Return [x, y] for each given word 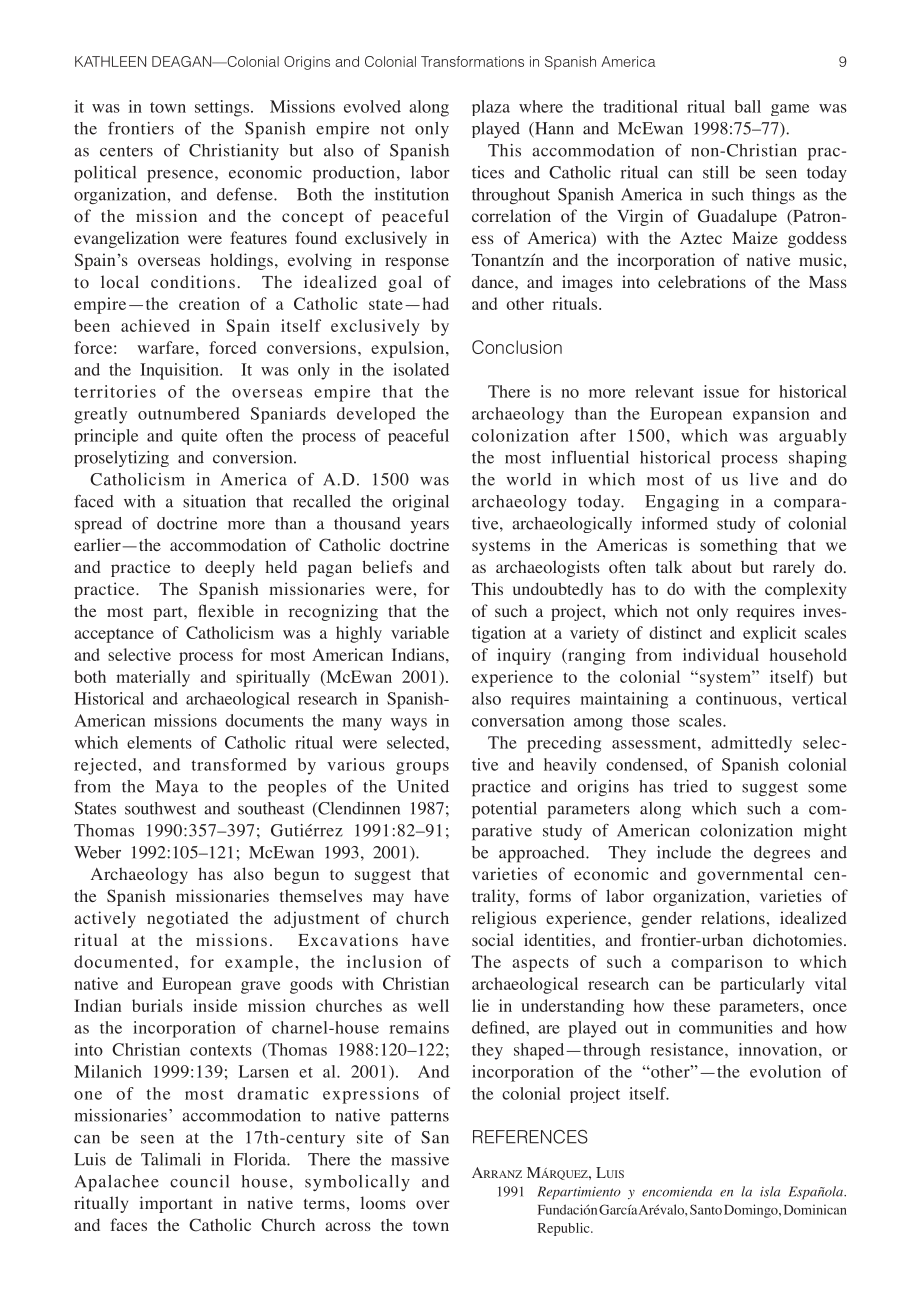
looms [383, 1203]
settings [222, 108]
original [420, 503]
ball [748, 106]
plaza [491, 108]
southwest [160, 808]
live [764, 479]
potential [504, 810]
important [176, 1204]
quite [199, 437]
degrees [782, 854]
